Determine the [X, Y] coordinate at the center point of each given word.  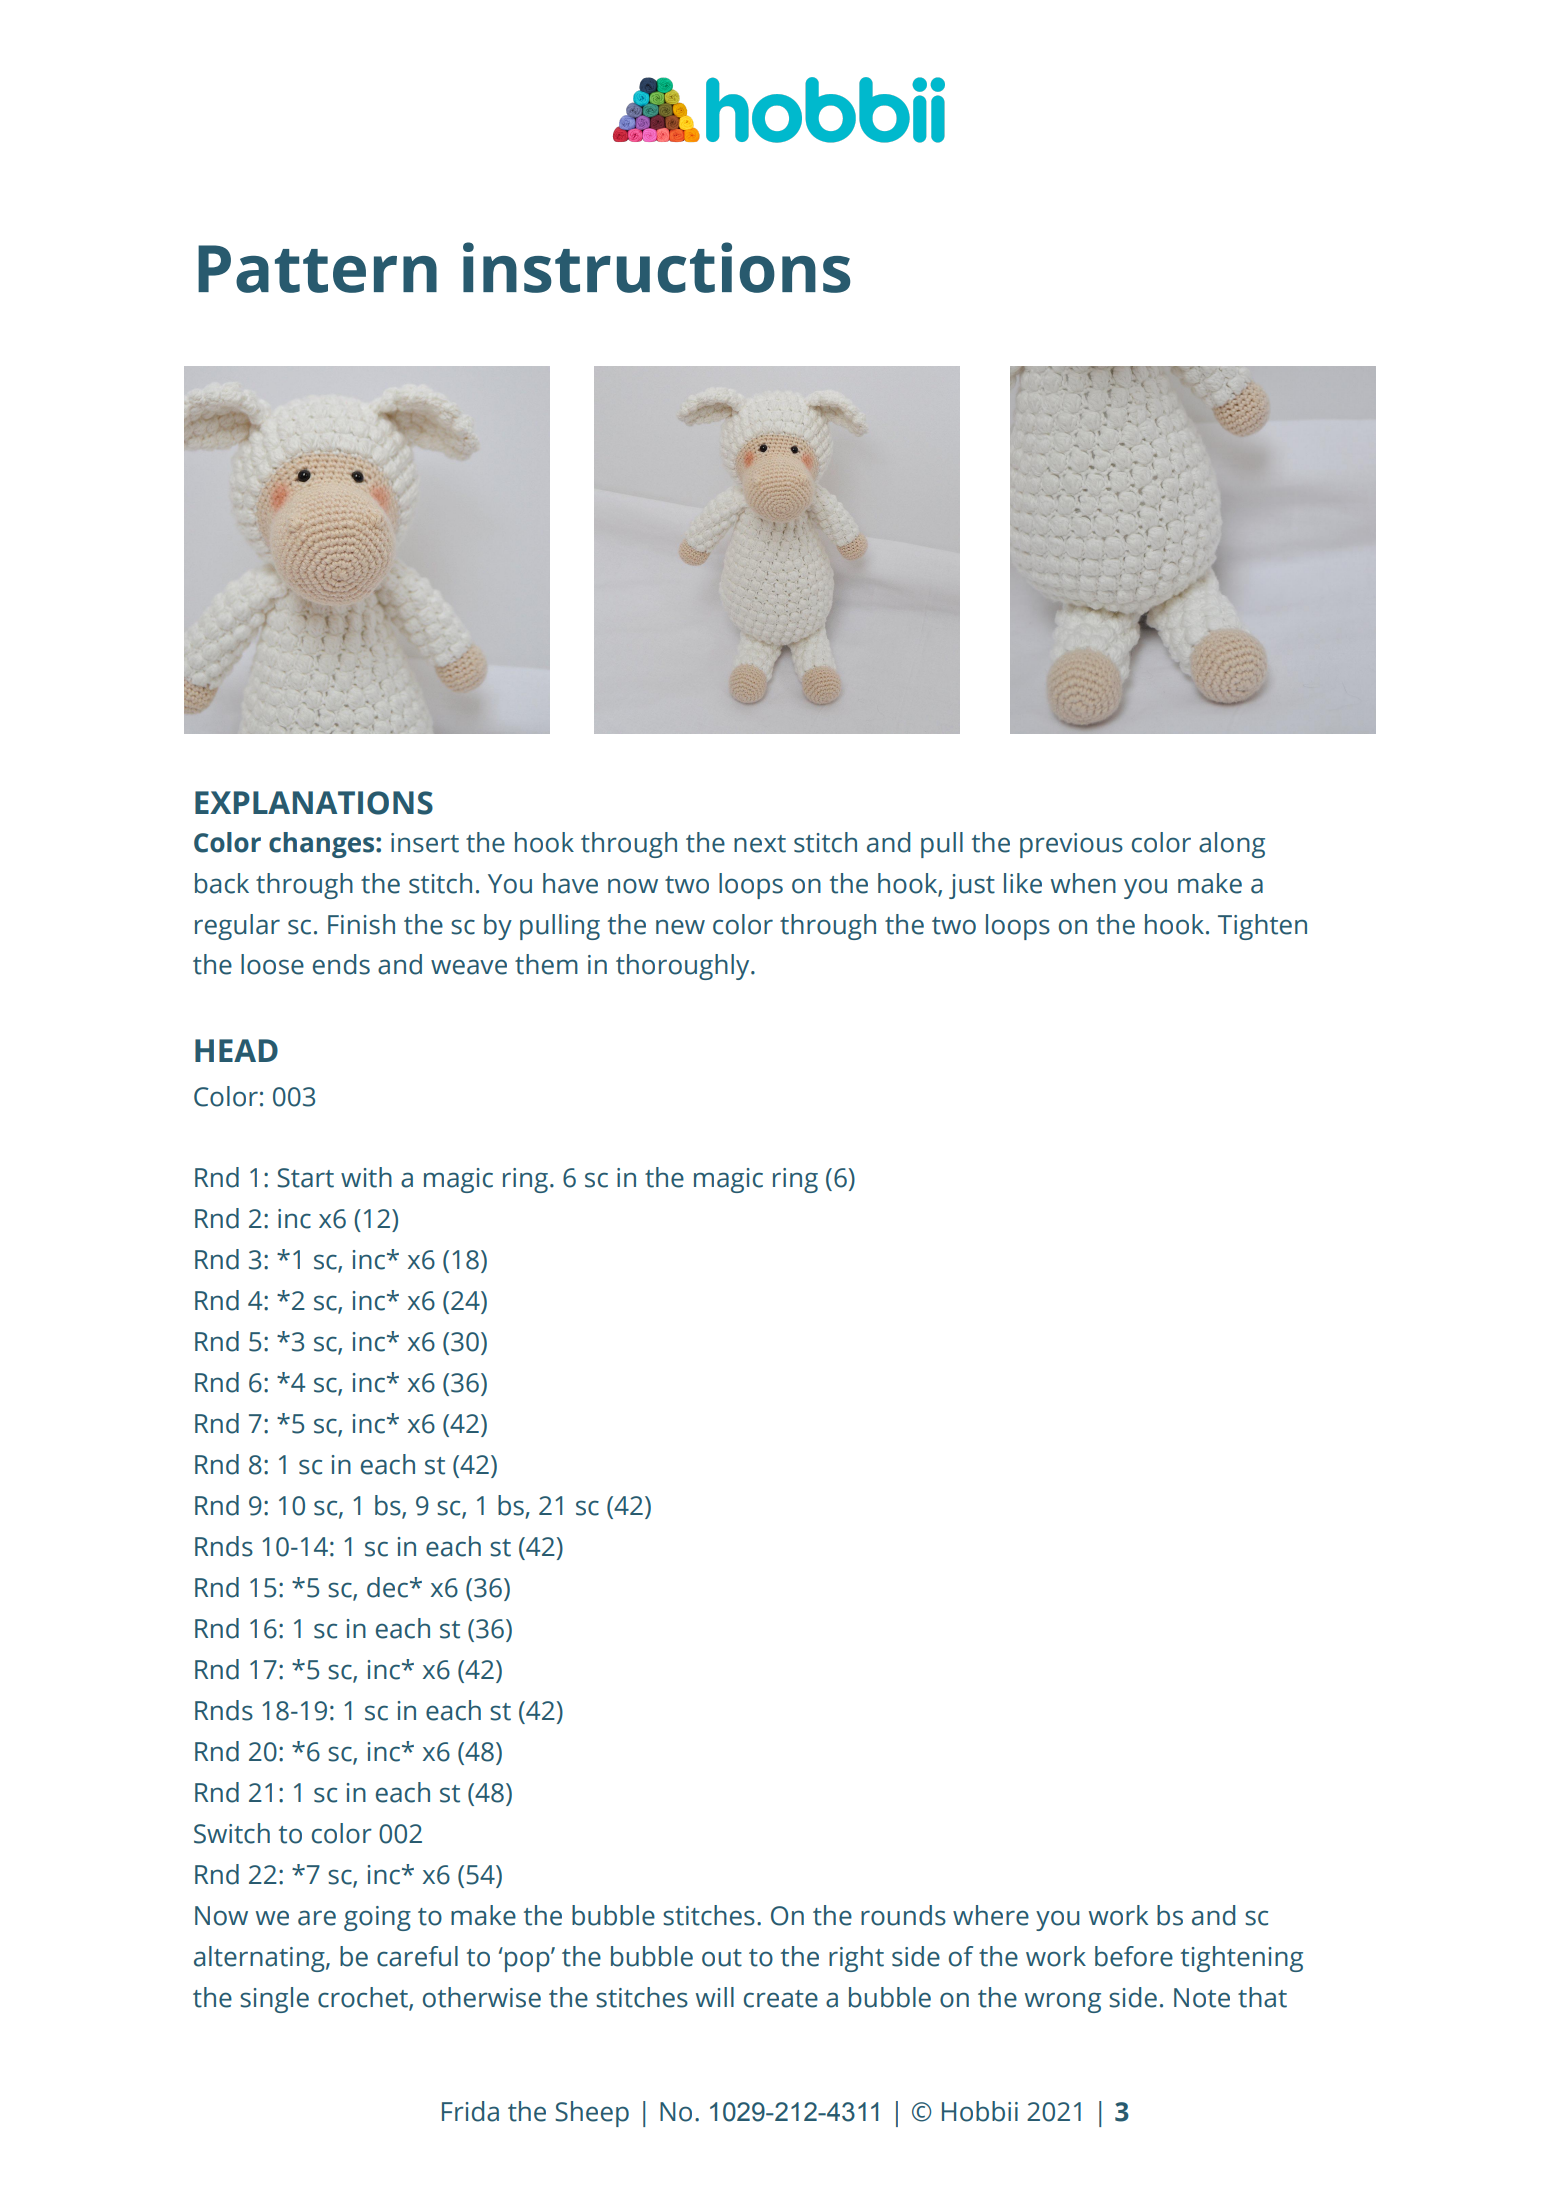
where [991, 1915]
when [1083, 883]
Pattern [317, 269]
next [760, 844]
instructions [656, 267]
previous [1071, 845]
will [715, 1997]
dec [389, 1587]
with [366, 1177]
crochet [364, 1998]
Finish [361, 924]
